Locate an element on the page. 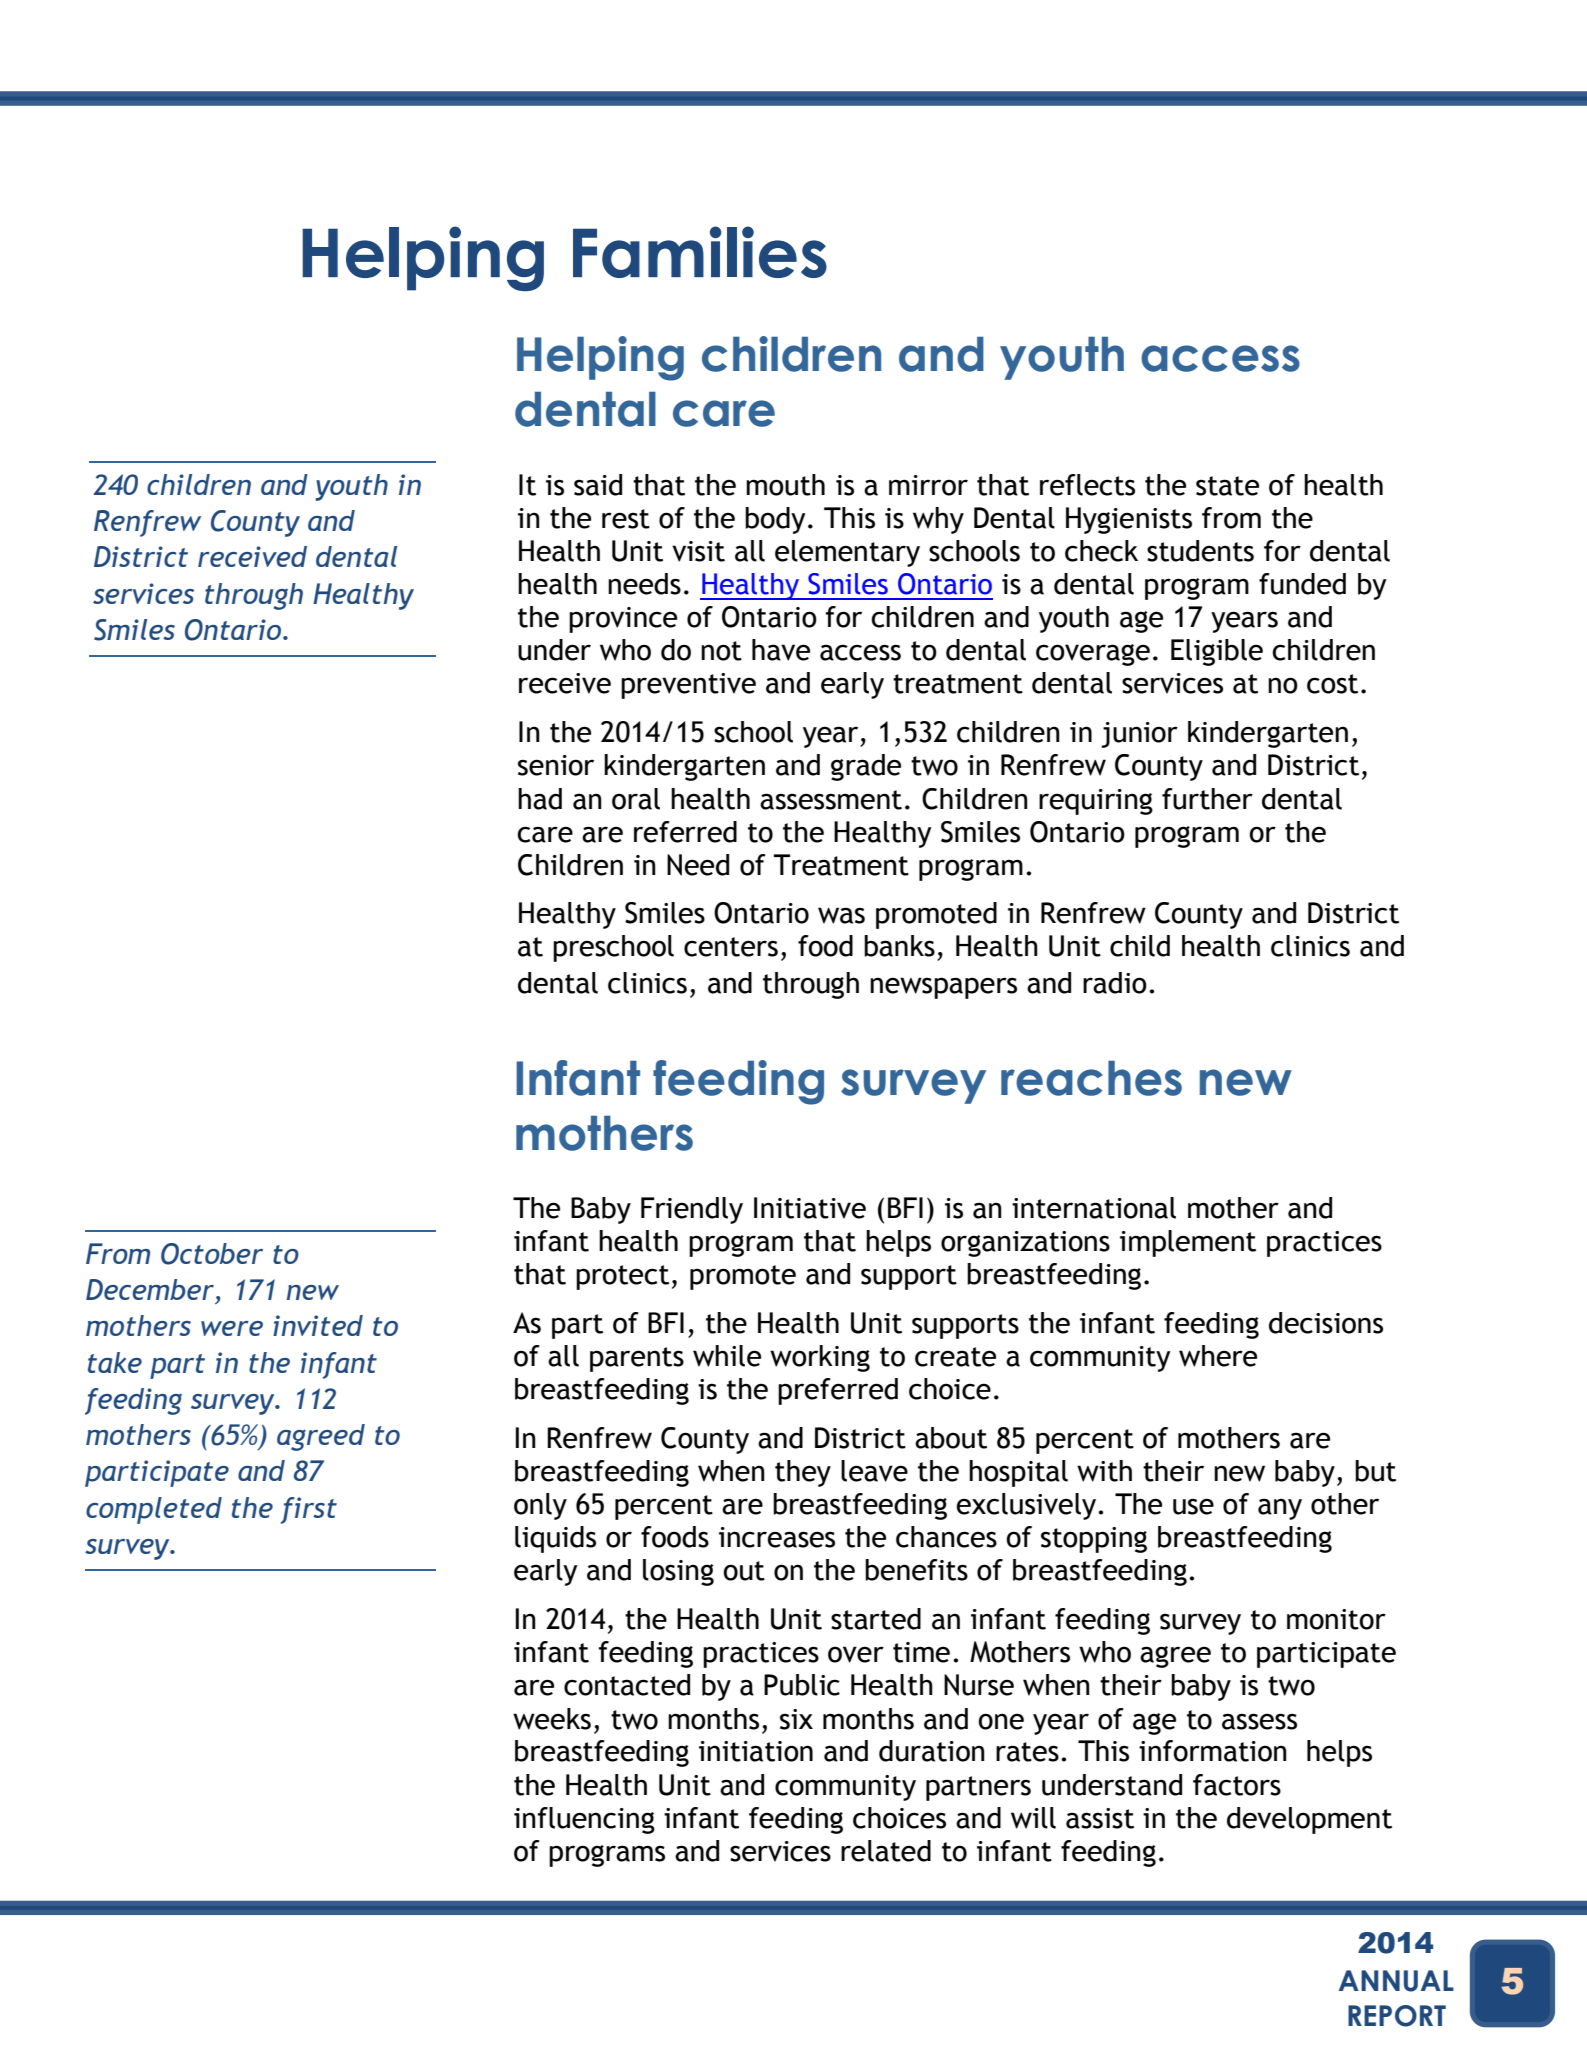  reaches is located at coordinates (1091, 1078).
